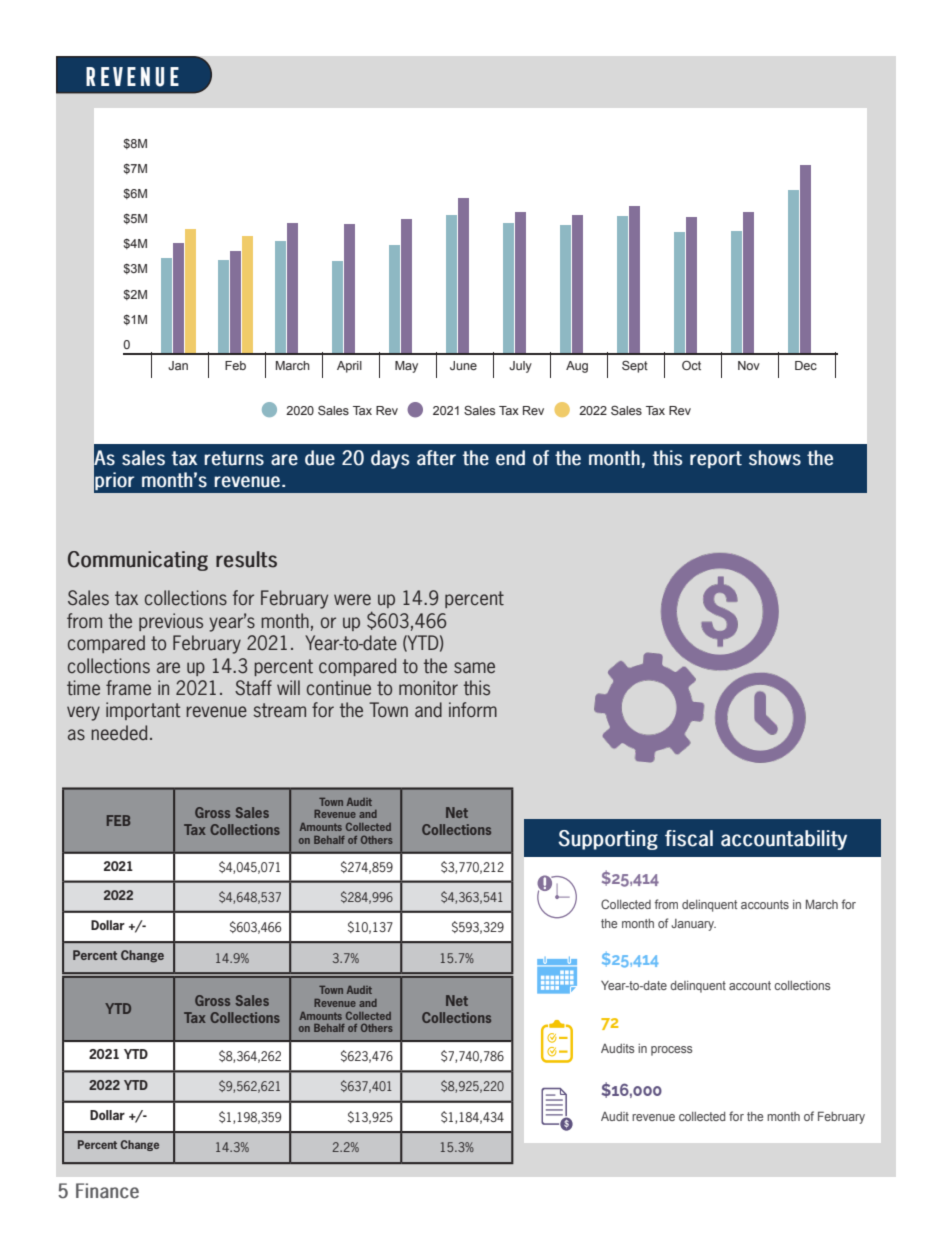 The height and width of the screenshot is (1233, 952). What do you see at coordinates (689, 838) in the screenshot?
I see `fiscal` at bounding box center [689, 838].
